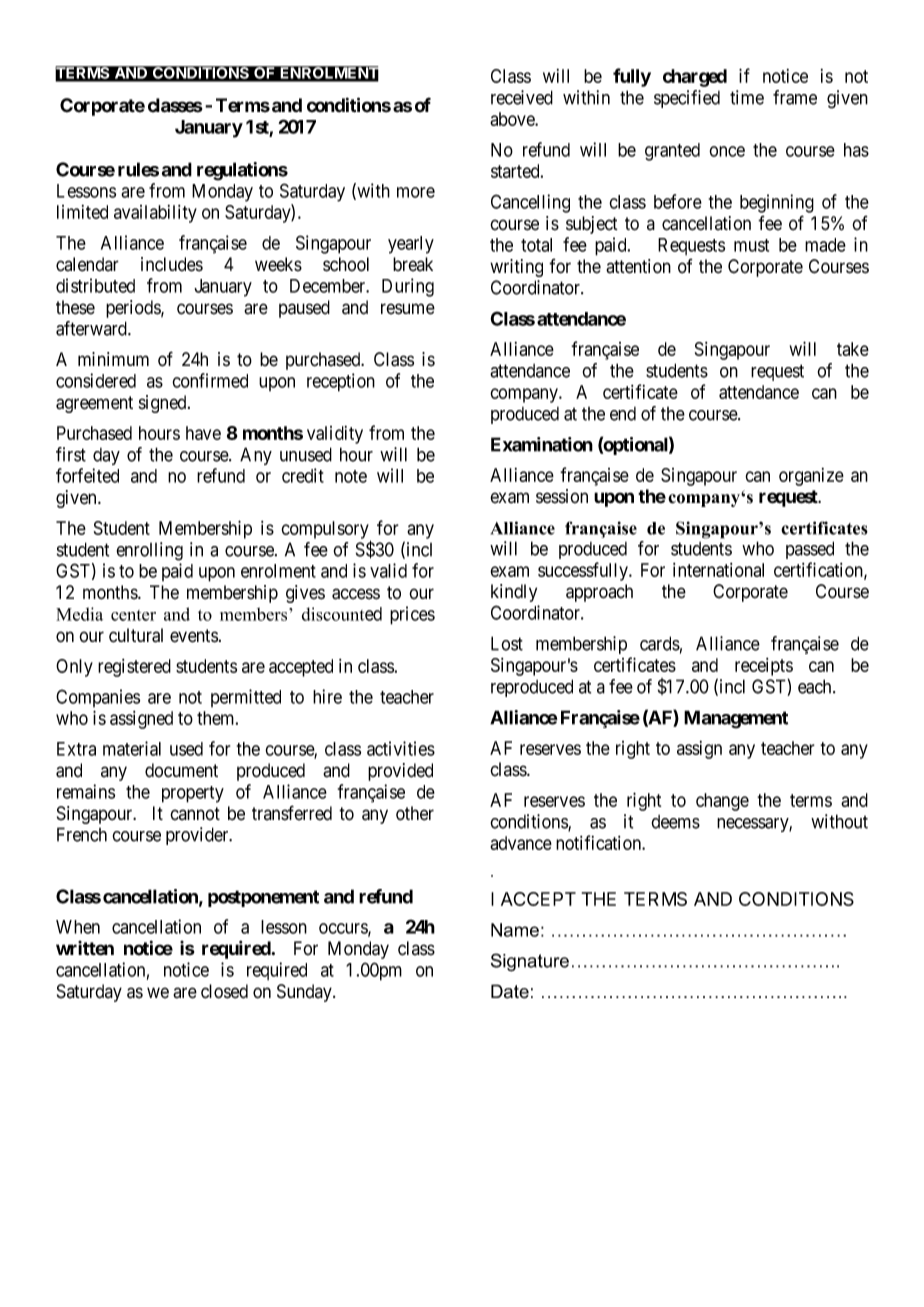  What do you see at coordinates (514, 593) in the screenshot?
I see `kindly` at bounding box center [514, 593].
